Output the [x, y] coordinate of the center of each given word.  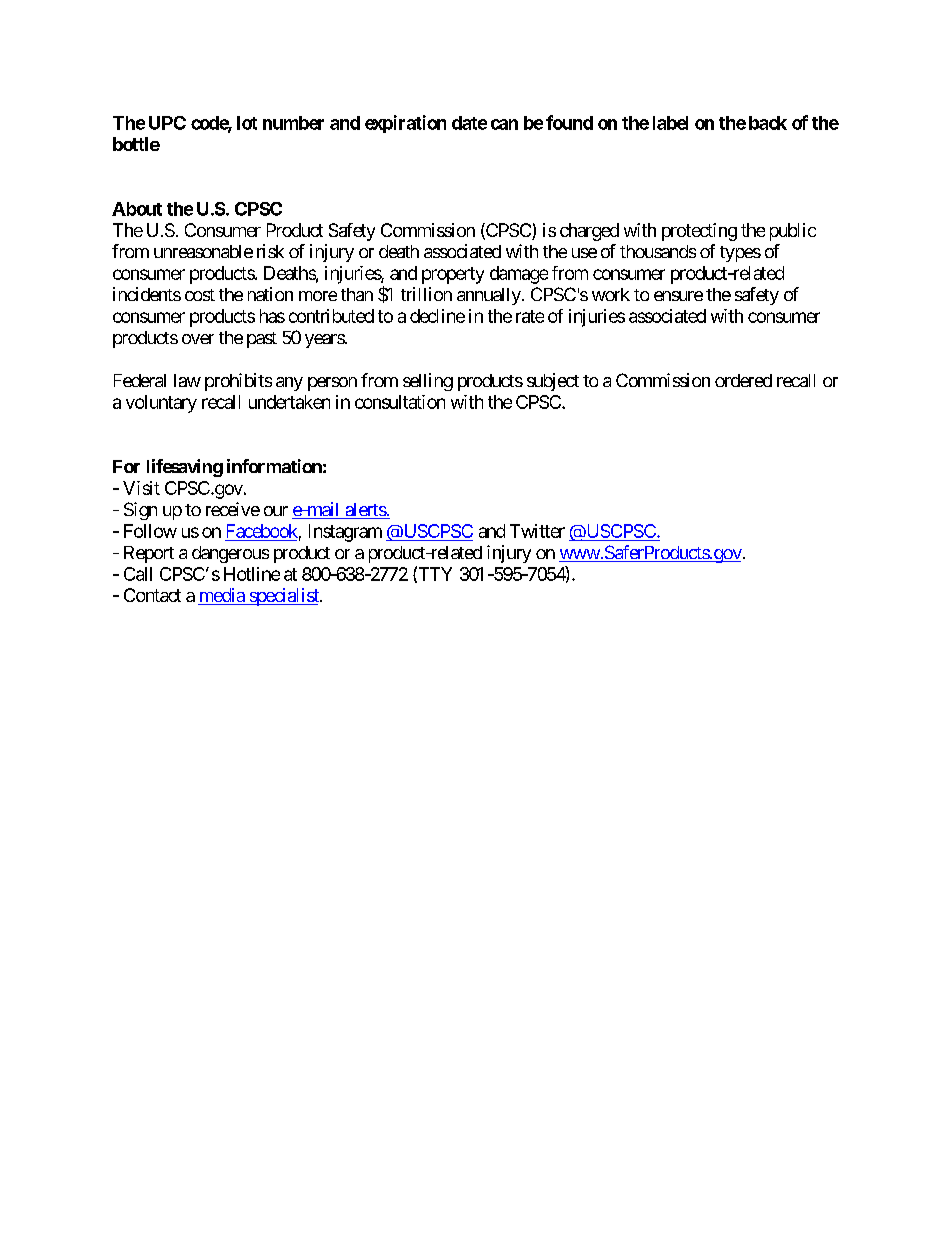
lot [247, 123]
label [670, 123]
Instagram [345, 533]
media [222, 596]
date [469, 123]
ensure [678, 296]
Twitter [537, 531]
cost [200, 295]
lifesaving [185, 468]
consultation [400, 402]
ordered [743, 380]
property [453, 275]
